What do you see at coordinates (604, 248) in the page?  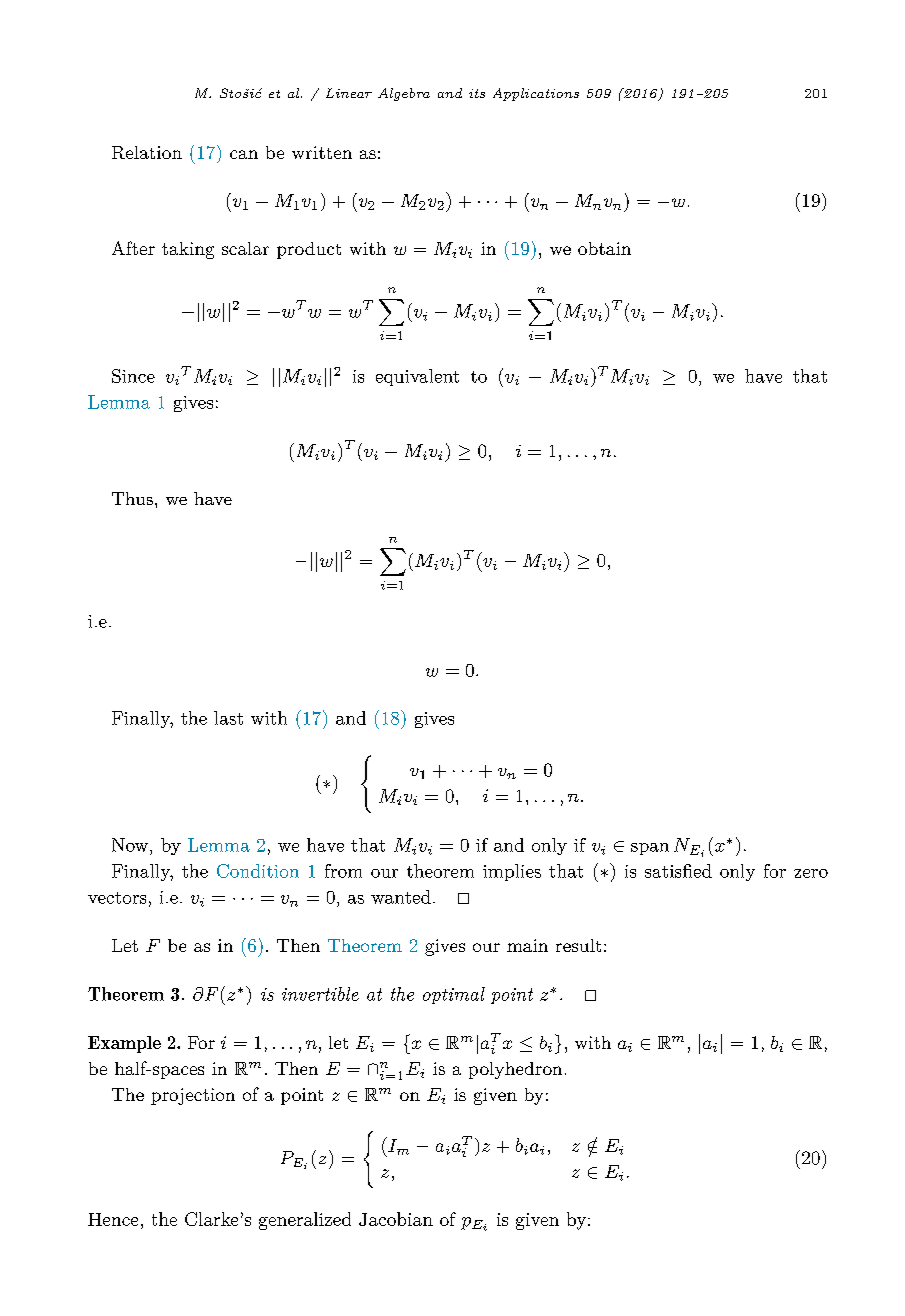 I see `obtain` at bounding box center [604, 248].
